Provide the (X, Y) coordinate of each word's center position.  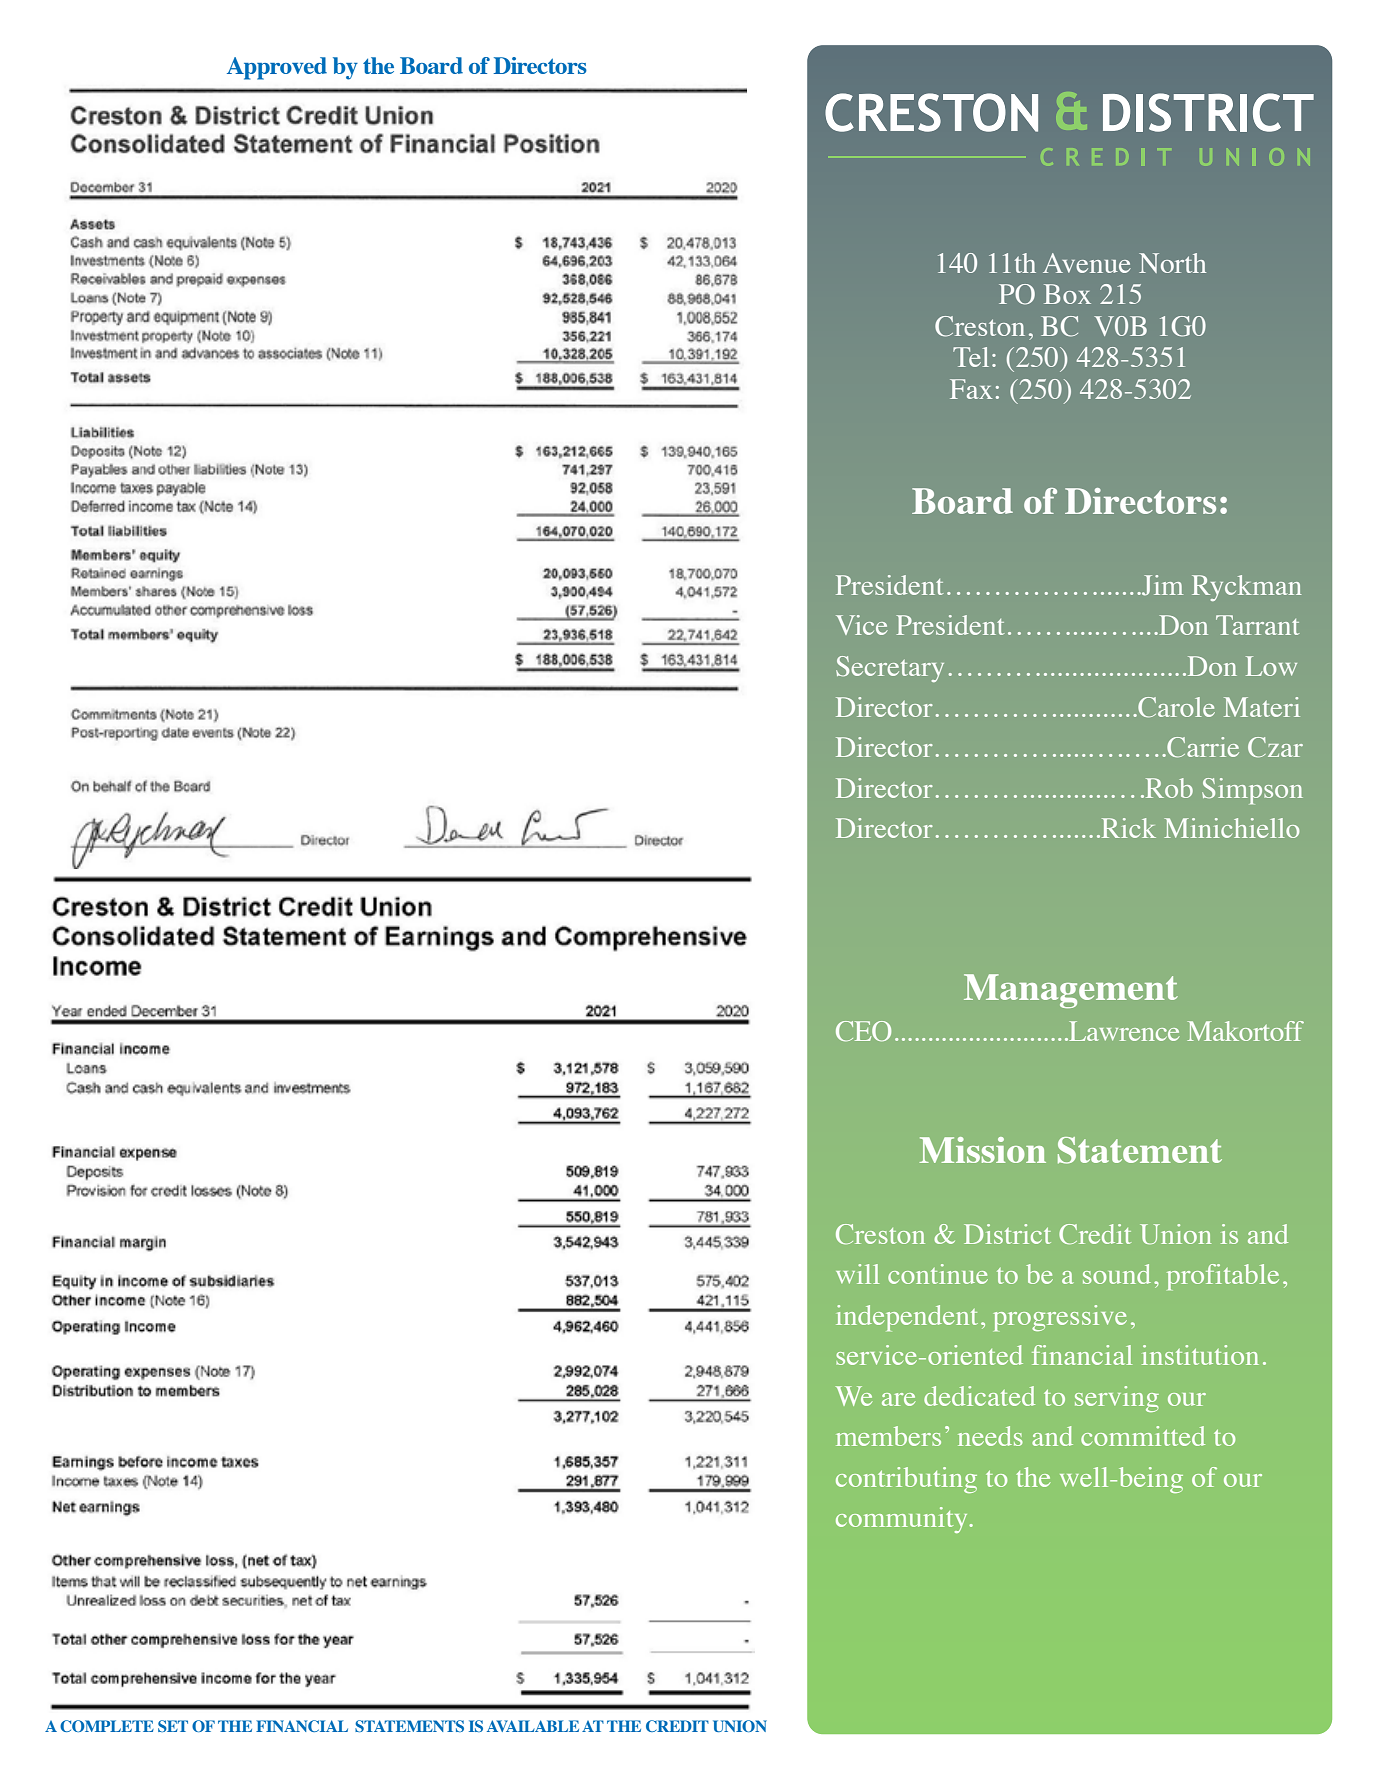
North (1172, 263)
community (903, 1520)
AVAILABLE (533, 1726)
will (857, 1274)
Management (1071, 991)
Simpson (1252, 791)
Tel (971, 357)
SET (173, 1726)
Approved (277, 68)
